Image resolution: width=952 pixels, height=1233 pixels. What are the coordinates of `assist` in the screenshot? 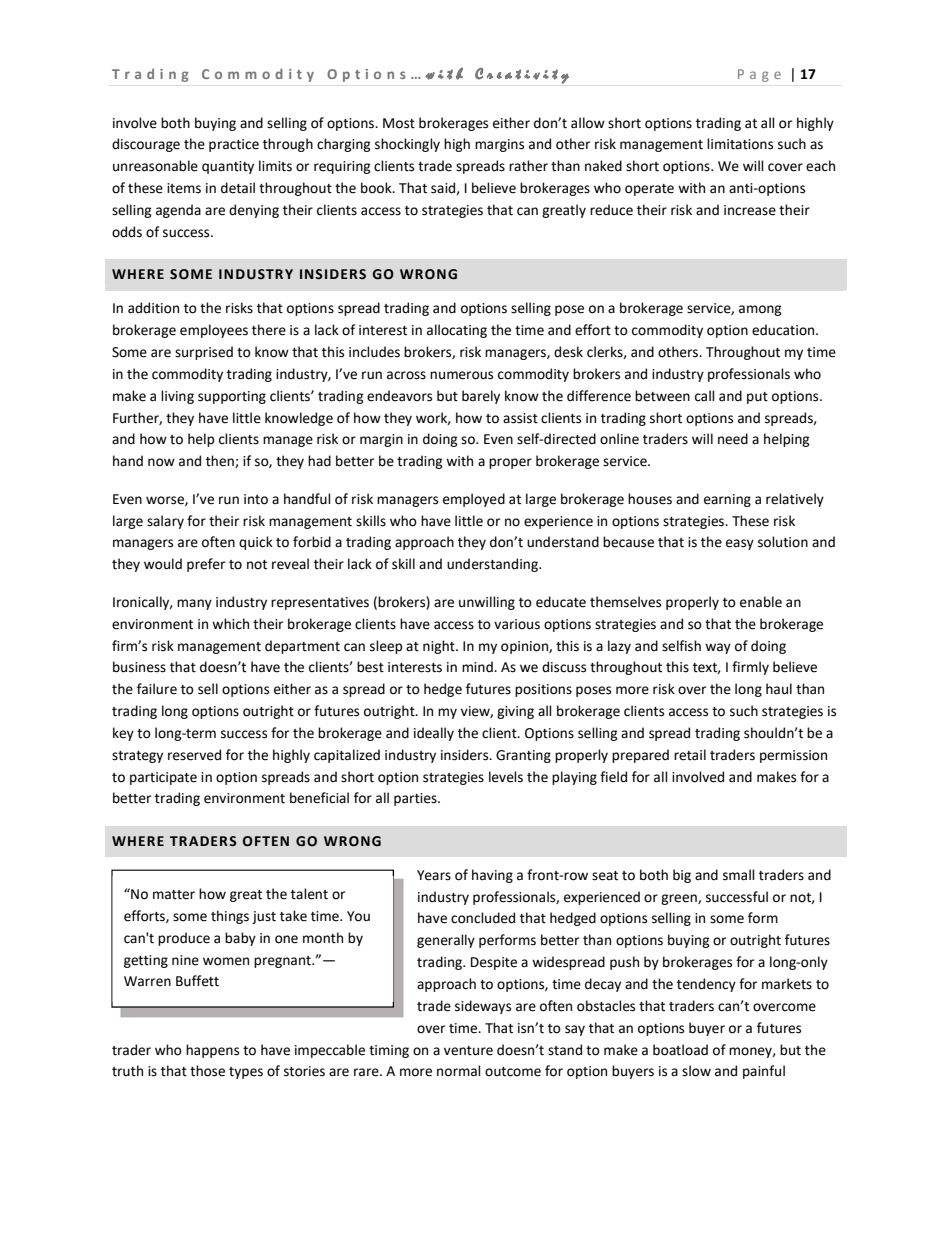 It's located at (520, 418).
